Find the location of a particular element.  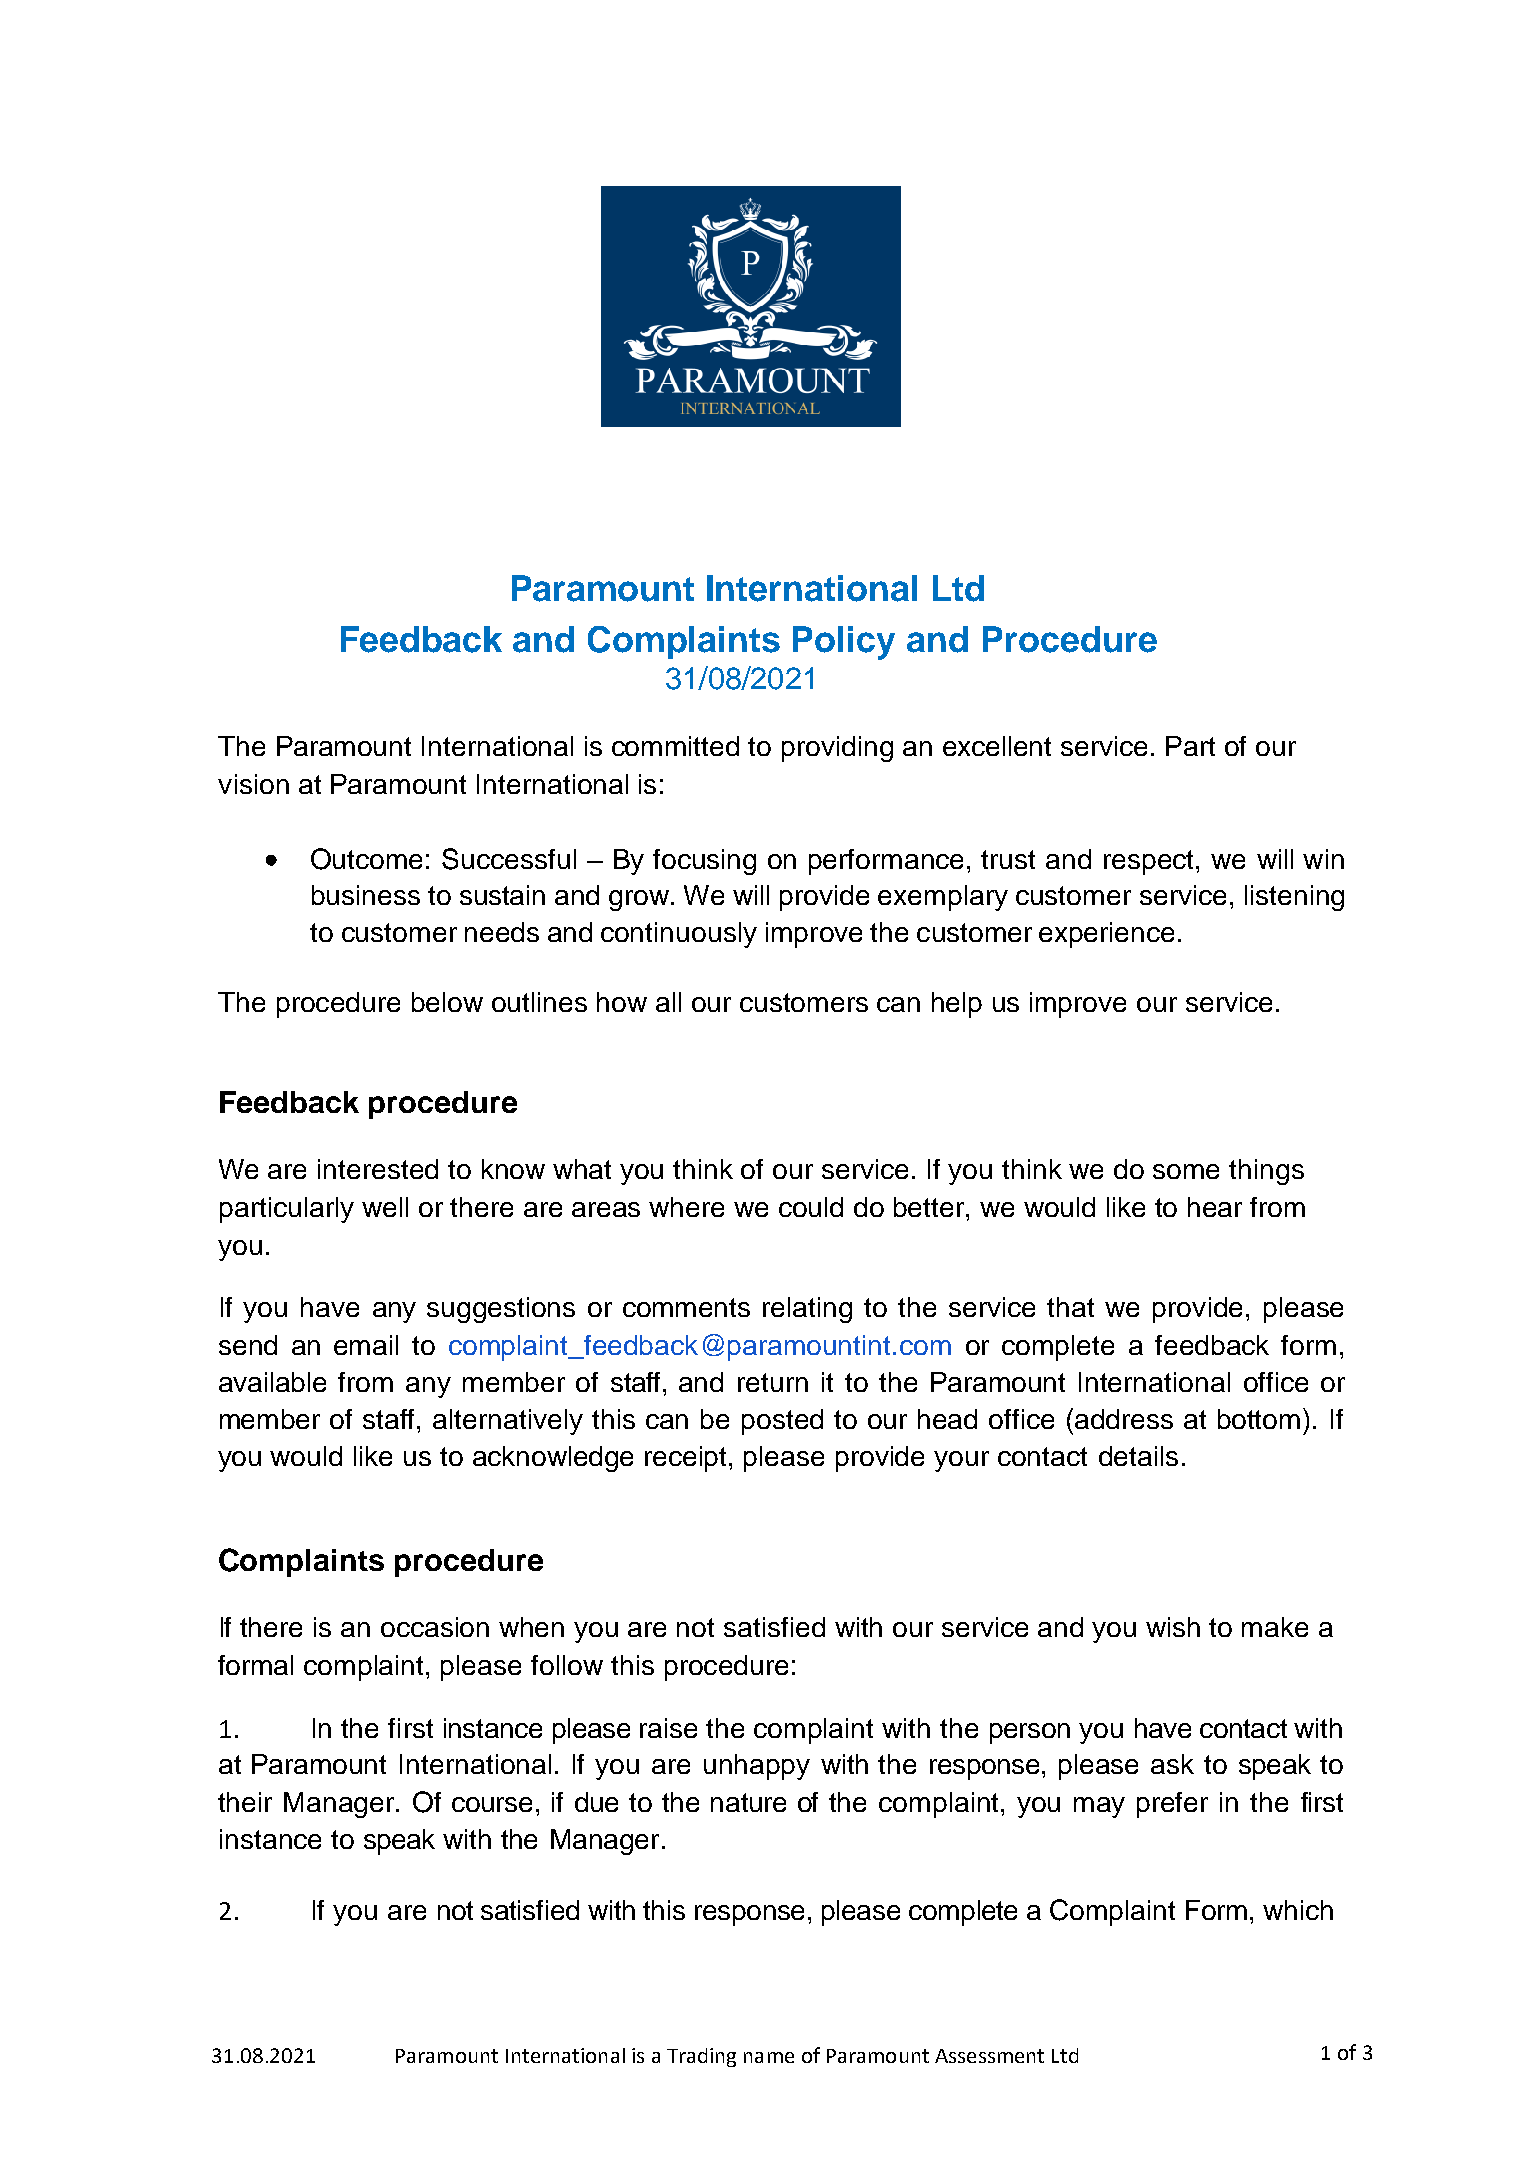

wish is located at coordinates (1173, 1627).
